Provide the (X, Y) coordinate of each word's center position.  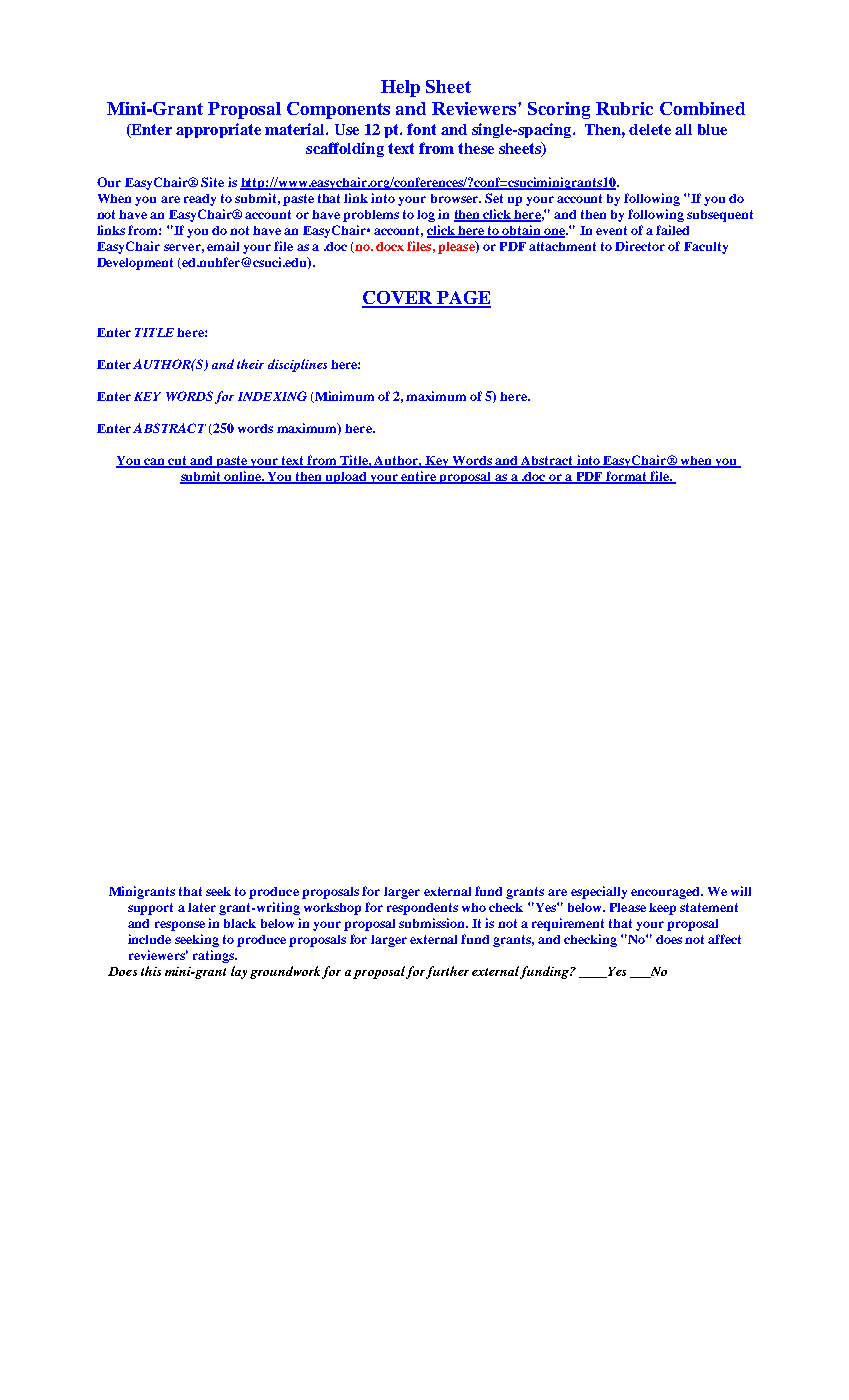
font (421, 129)
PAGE (463, 299)
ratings (214, 956)
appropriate (218, 130)
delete (650, 129)
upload (346, 478)
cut (177, 462)
